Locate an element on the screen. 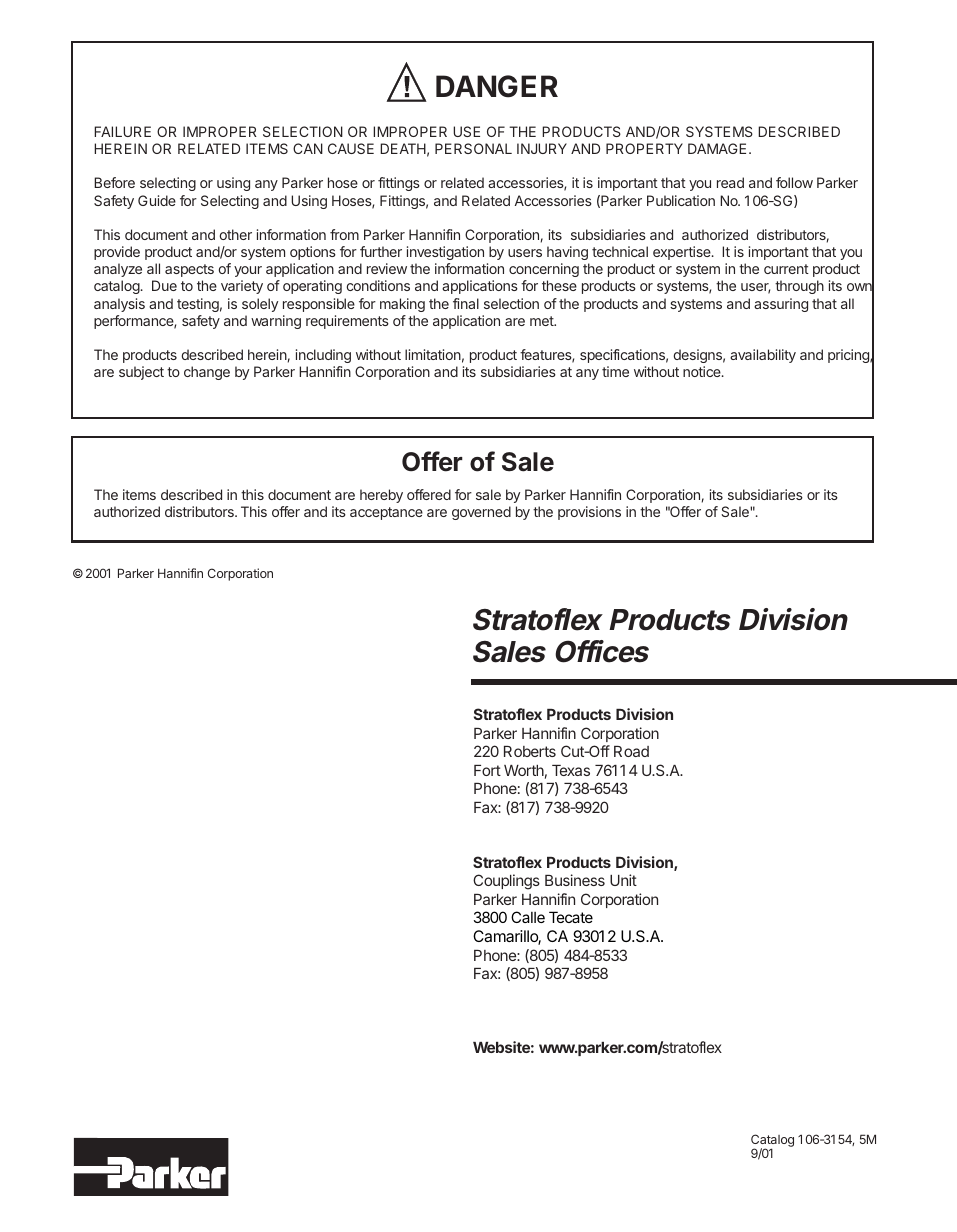  DANGER is located at coordinates (497, 86).
